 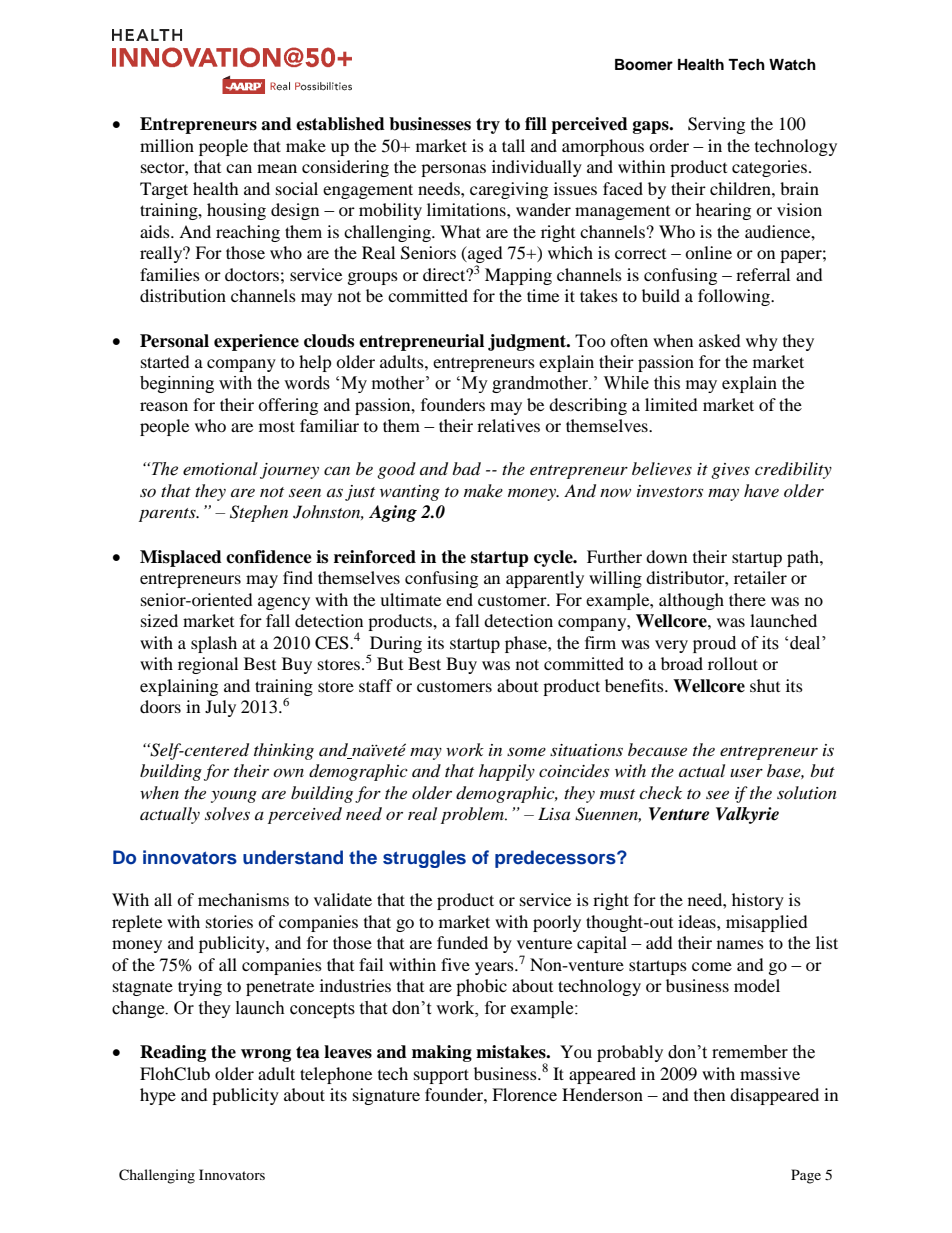 I want to click on gives, so click(x=730, y=471).
